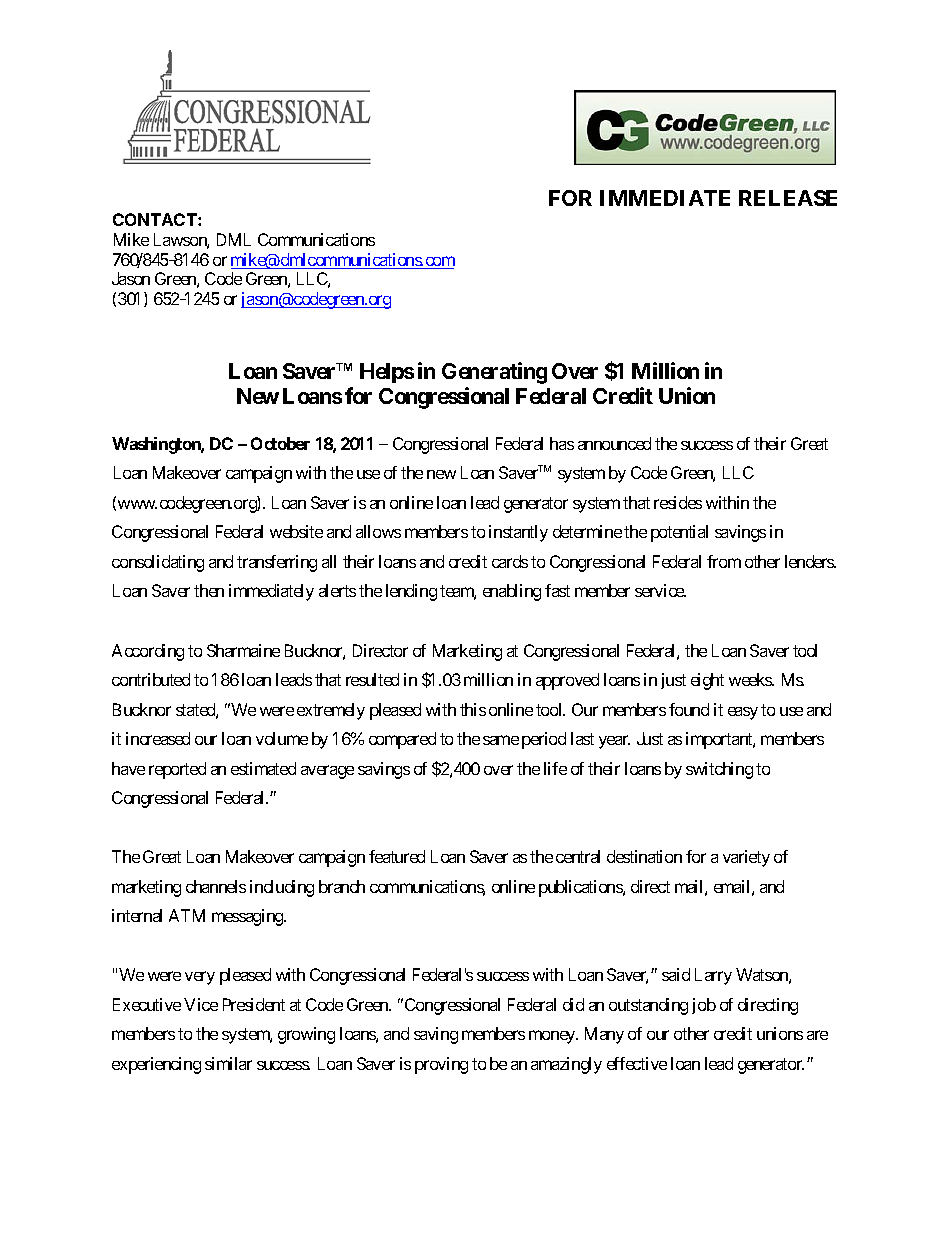 This document has height=1233, width=952. Describe the element at coordinates (494, 373) in the document. I see `Generating` at that location.
